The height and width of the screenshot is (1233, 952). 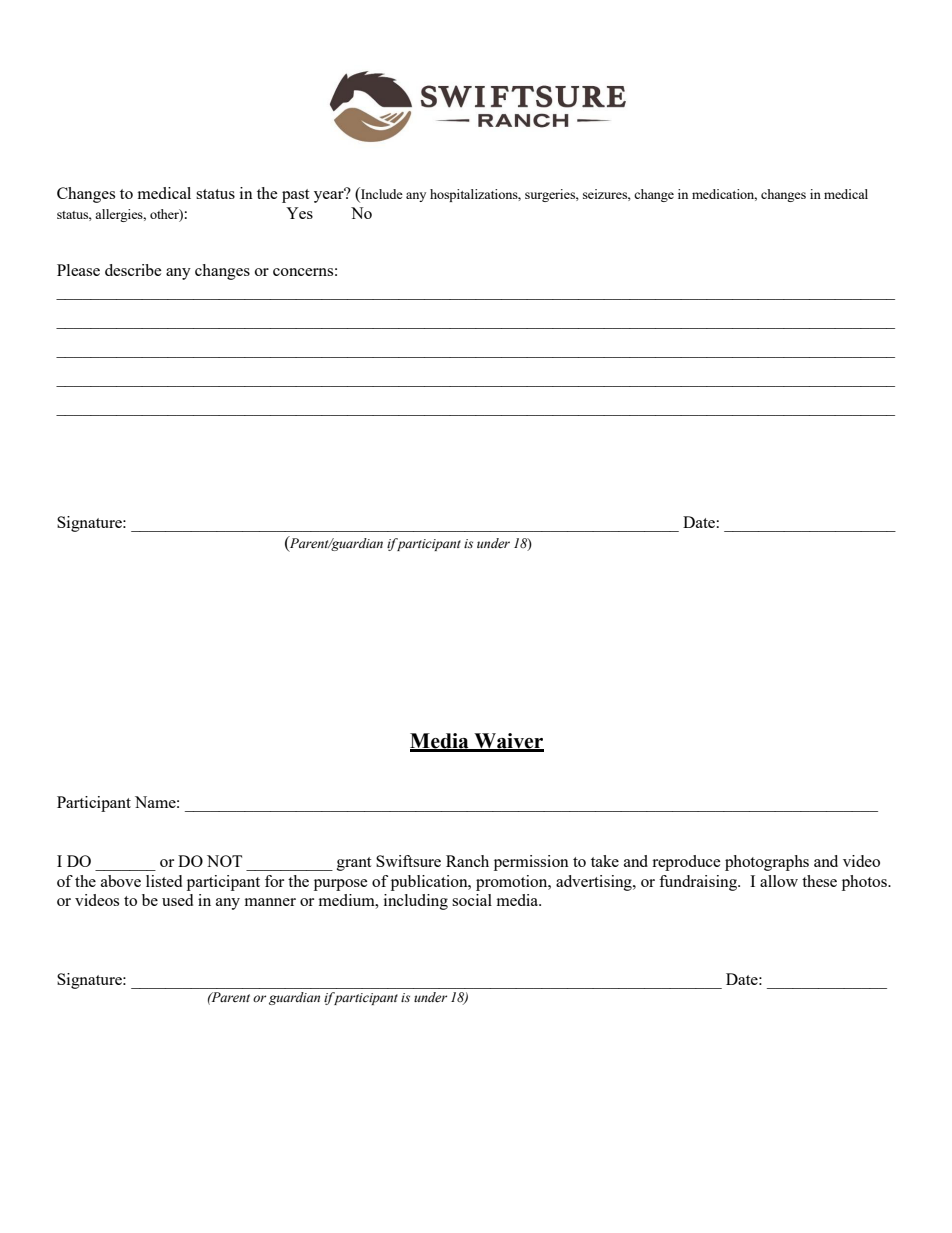 I want to click on listed, so click(x=164, y=881).
